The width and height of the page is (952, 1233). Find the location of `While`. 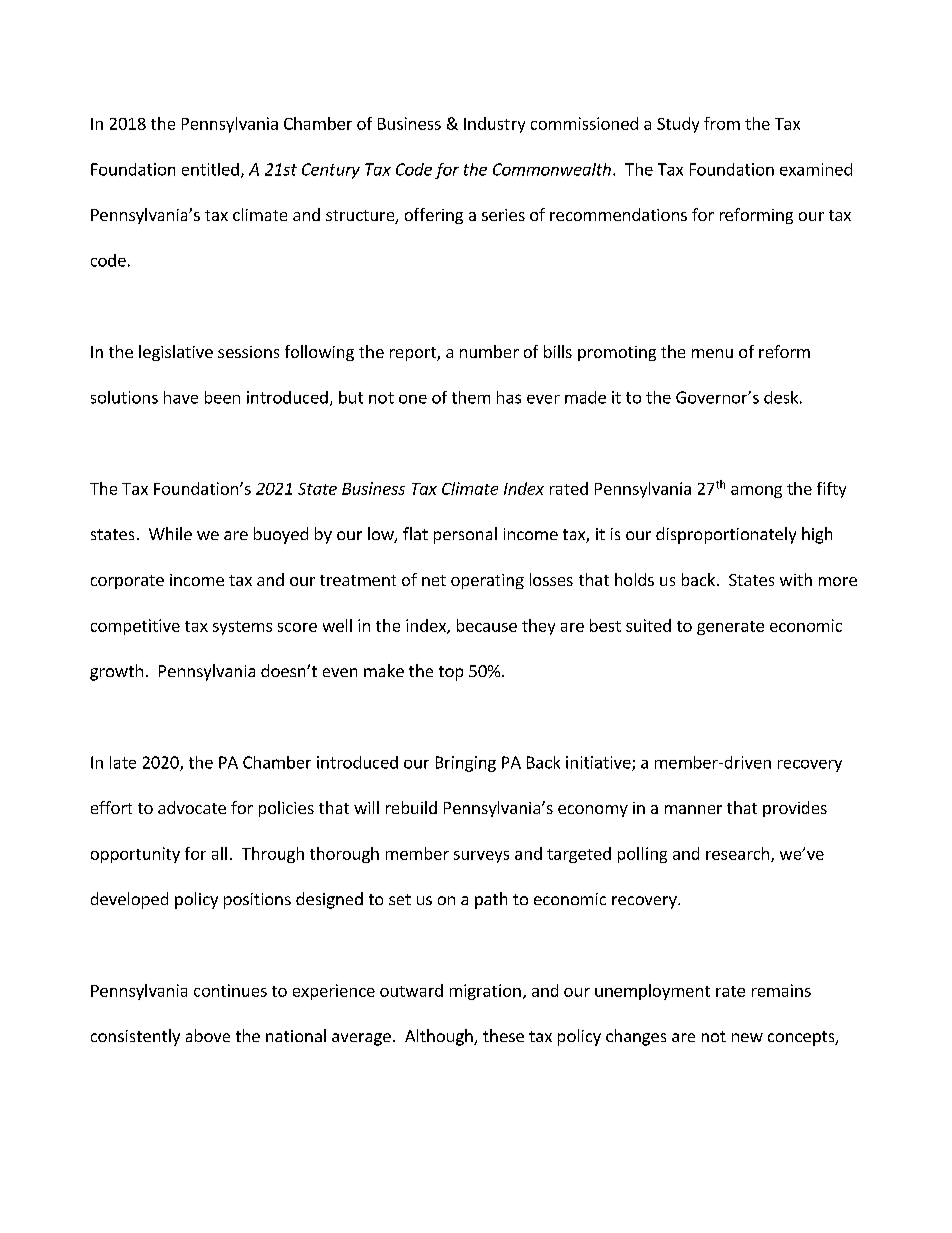

While is located at coordinates (170, 533).
